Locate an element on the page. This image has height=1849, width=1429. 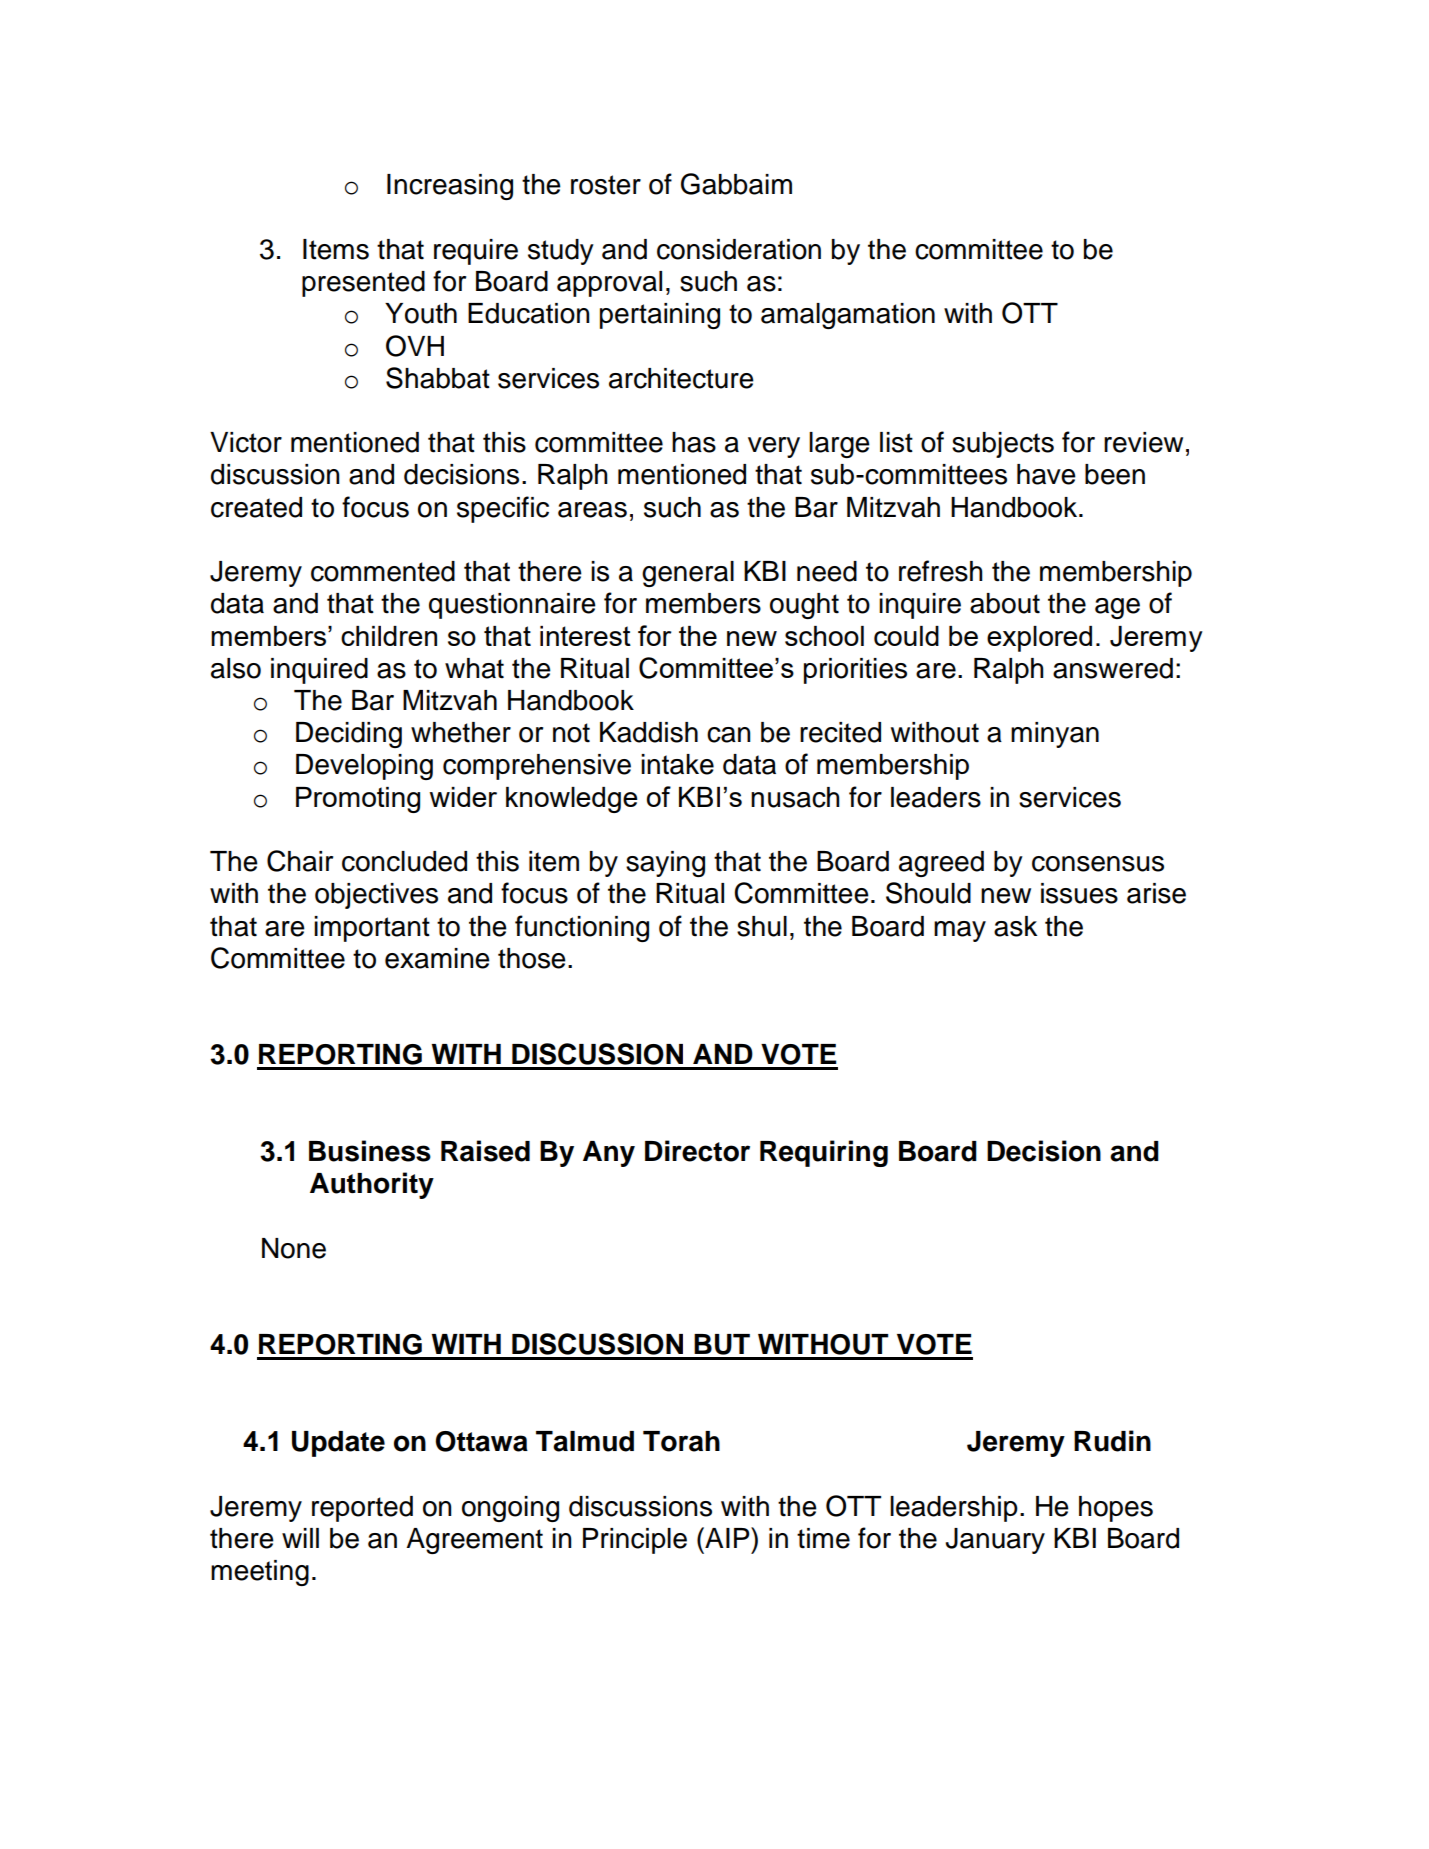
issues is located at coordinates (1079, 893).
